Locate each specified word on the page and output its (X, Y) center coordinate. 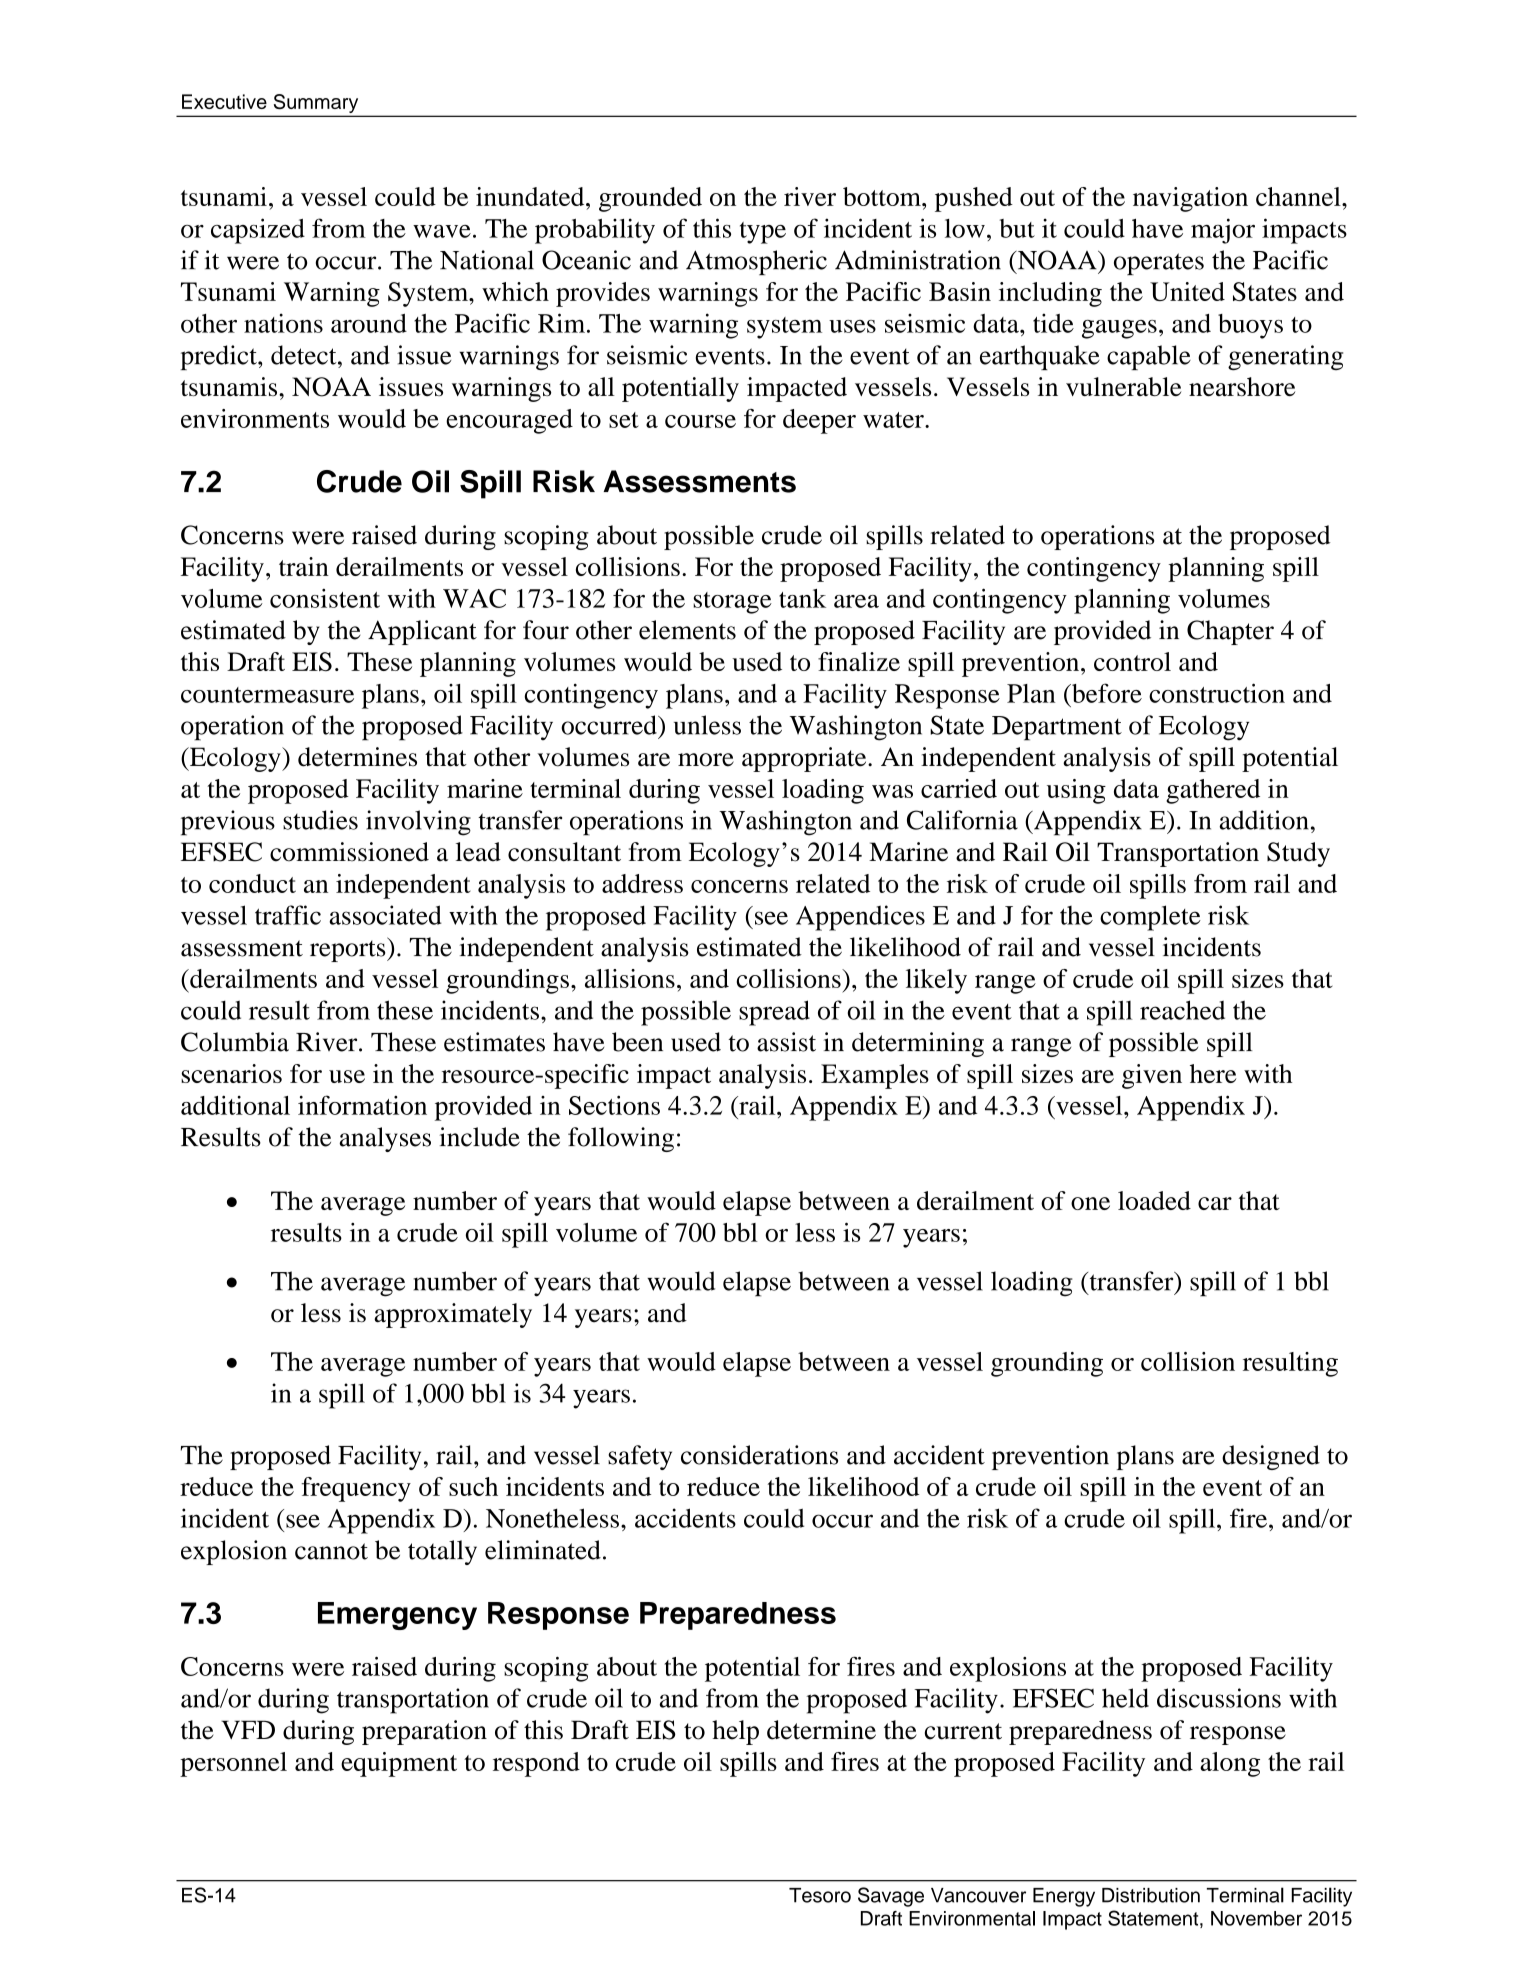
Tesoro (820, 1895)
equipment (399, 1764)
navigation (1190, 199)
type (763, 233)
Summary (316, 105)
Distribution (1151, 1895)
